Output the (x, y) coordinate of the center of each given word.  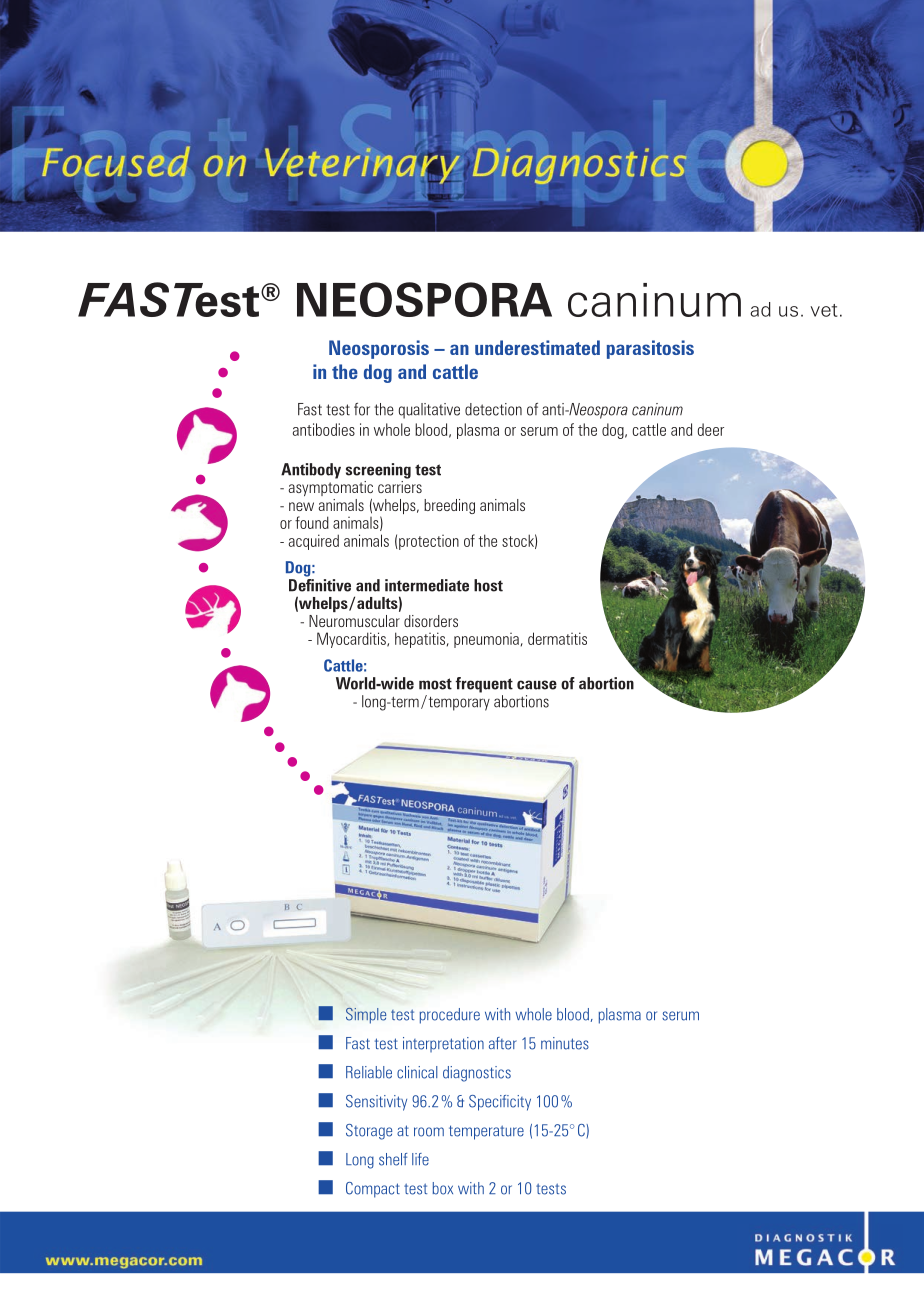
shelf (393, 1159)
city (520, 1103)
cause (537, 685)
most (435, 684)
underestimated (537, 347)
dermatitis (557, 638)
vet (824, 310)
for (362, 409)
